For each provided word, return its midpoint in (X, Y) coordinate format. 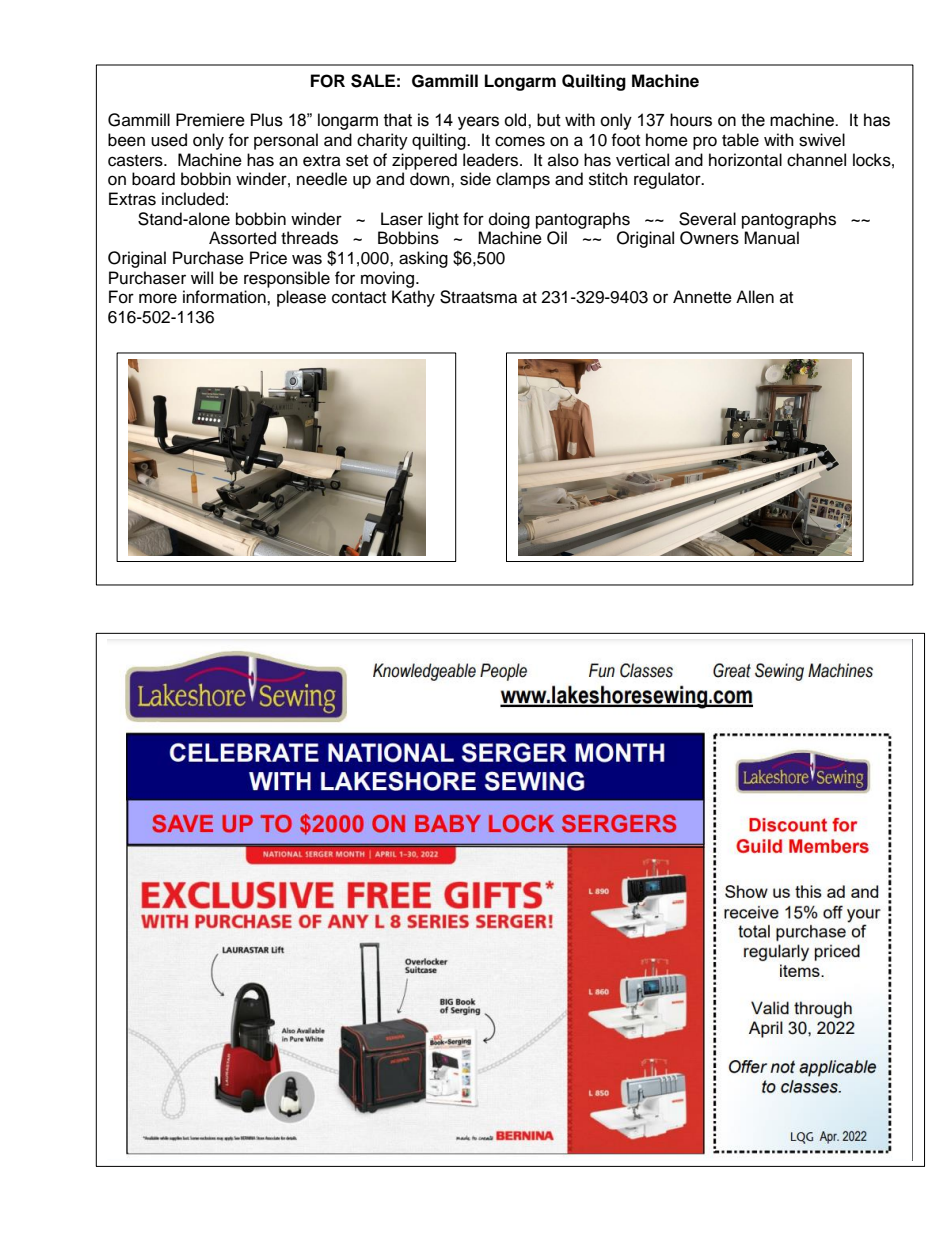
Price (268, 258)
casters (136, 161)
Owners (709, 238)
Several (707, 219)
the (753, 120)
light (443, 220)
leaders (492, 160)
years (478, 123)
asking (423, 259)
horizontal (745, 160)
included (193, 199)
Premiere (210, 120)
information (225, 297)
